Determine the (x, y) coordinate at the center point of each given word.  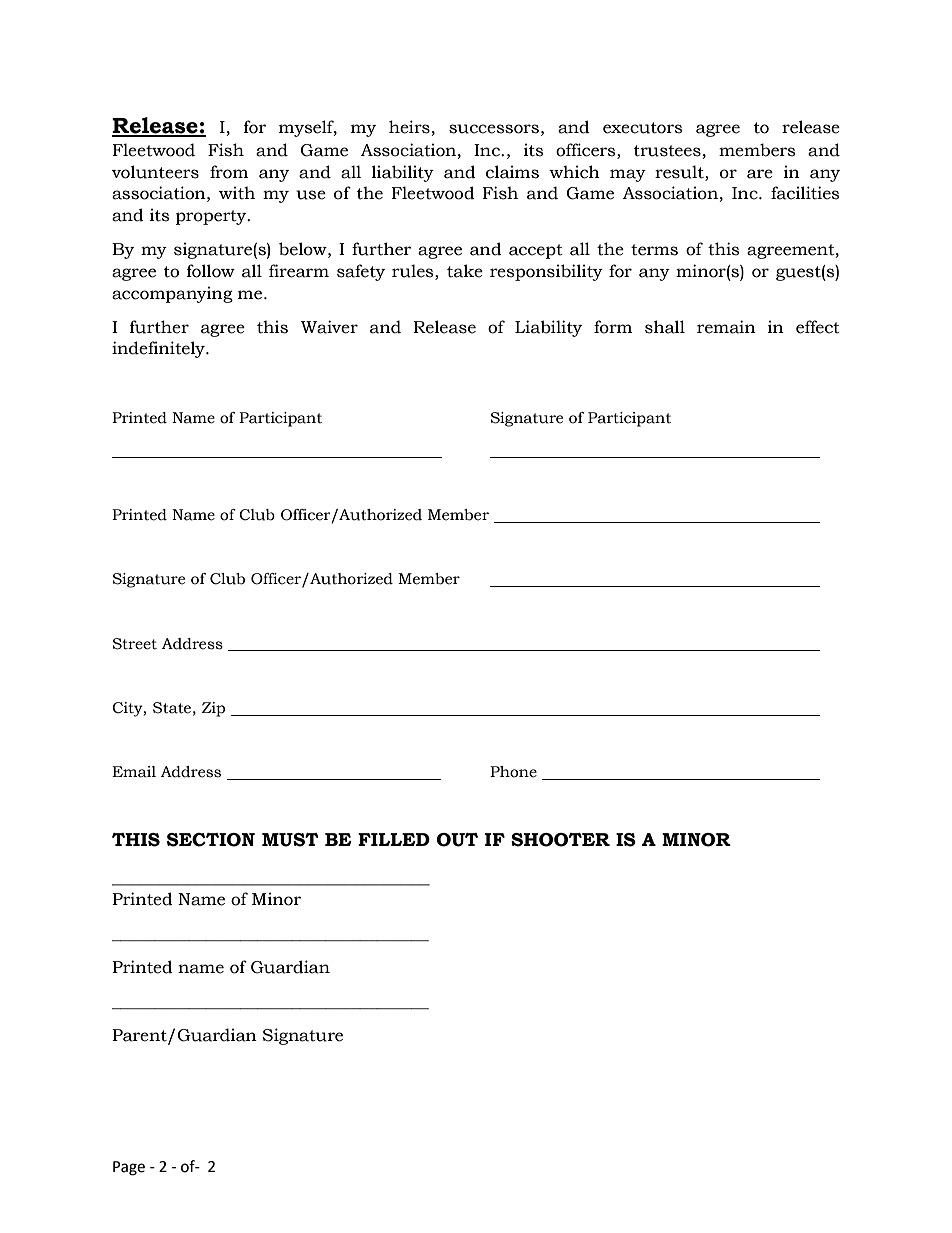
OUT (457, 840)
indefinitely (159, 349)
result (680, 172)
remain (726, 327)
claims (512, 172)
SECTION (211, 840)
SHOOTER (560, 840)
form (613, 327)
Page (129, 1168)
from (229, 172)
